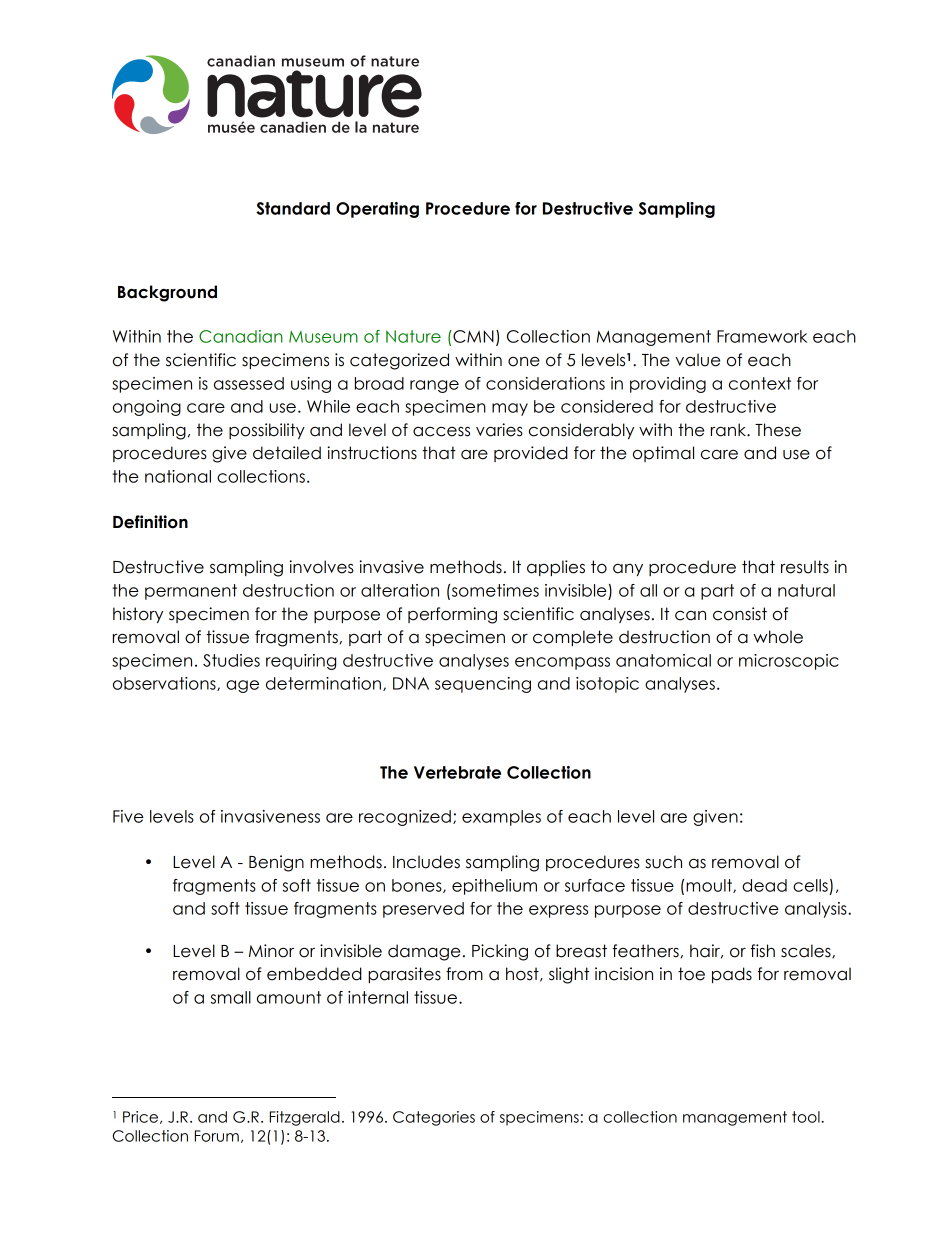  I want to click on Forum, so click(217, 1136).
